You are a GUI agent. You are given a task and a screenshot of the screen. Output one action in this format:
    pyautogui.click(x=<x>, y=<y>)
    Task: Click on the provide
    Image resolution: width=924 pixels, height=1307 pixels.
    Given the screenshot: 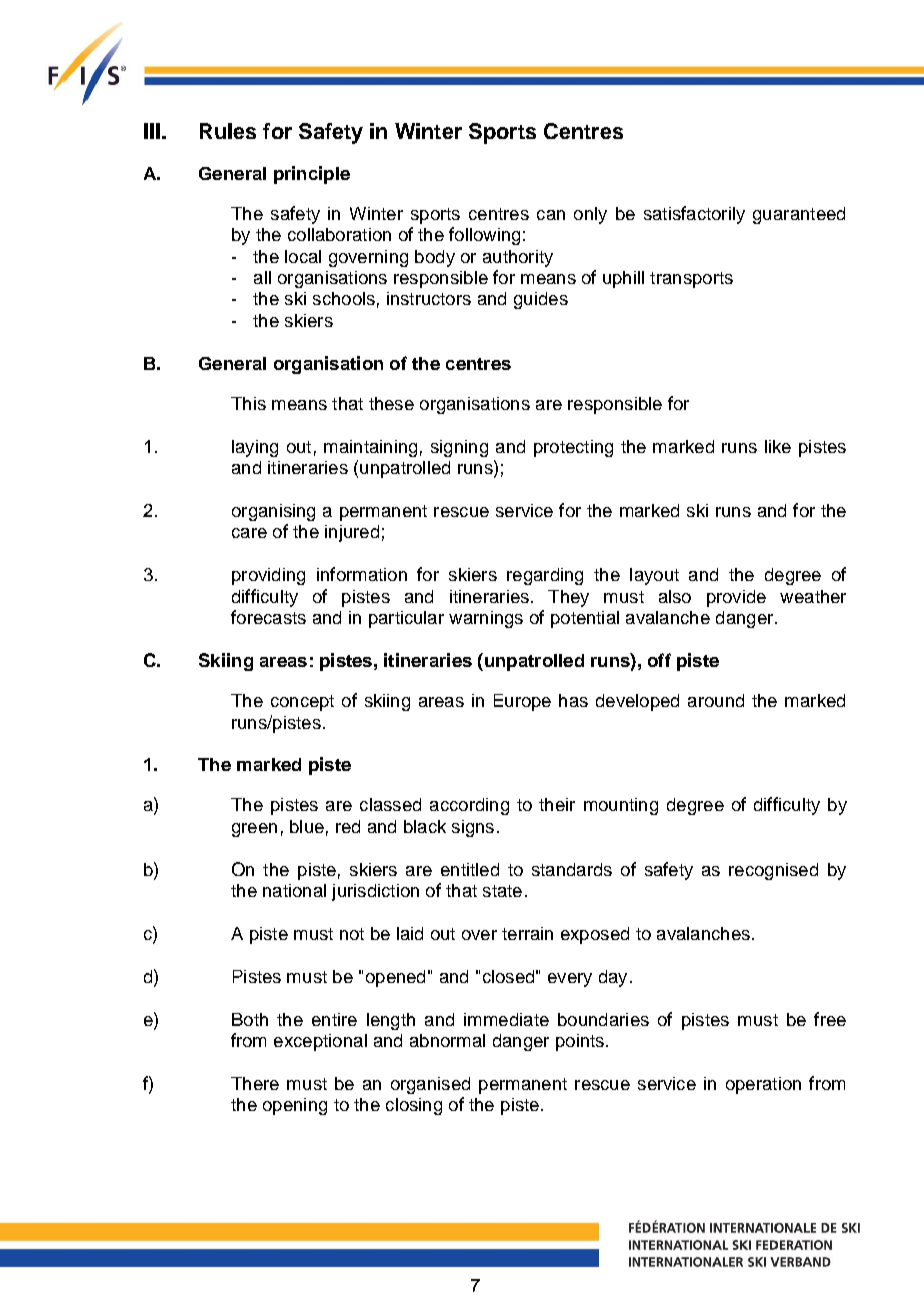 What is the action you would take?
    pyautogui.click(x=736, y=598)
